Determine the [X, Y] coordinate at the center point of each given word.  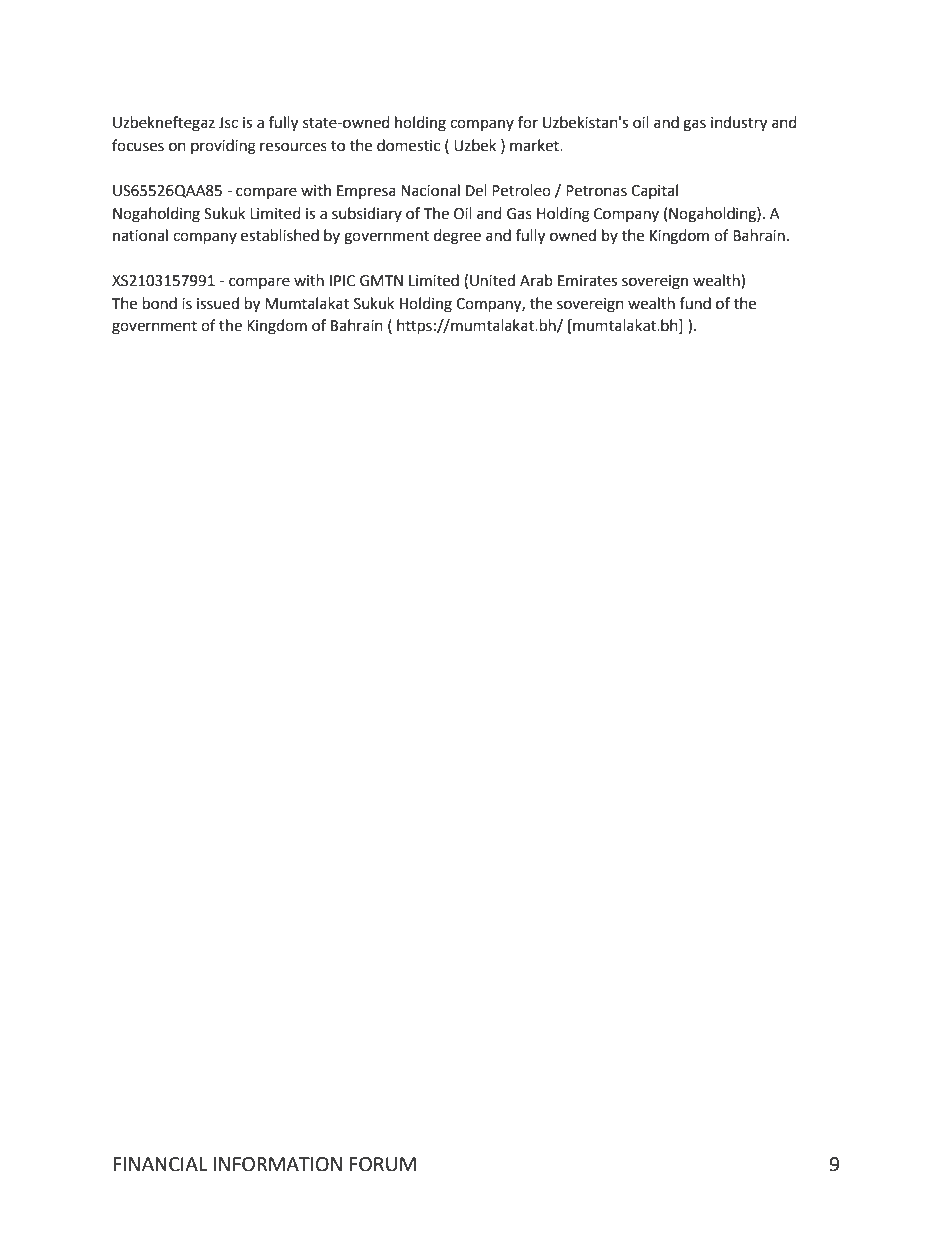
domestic [408, 145]
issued [218, 303]
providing [223, 147]
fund [695, 303]
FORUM [383, 1164]
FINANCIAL [160, 1164]
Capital [654, 192]
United [492, 280]
